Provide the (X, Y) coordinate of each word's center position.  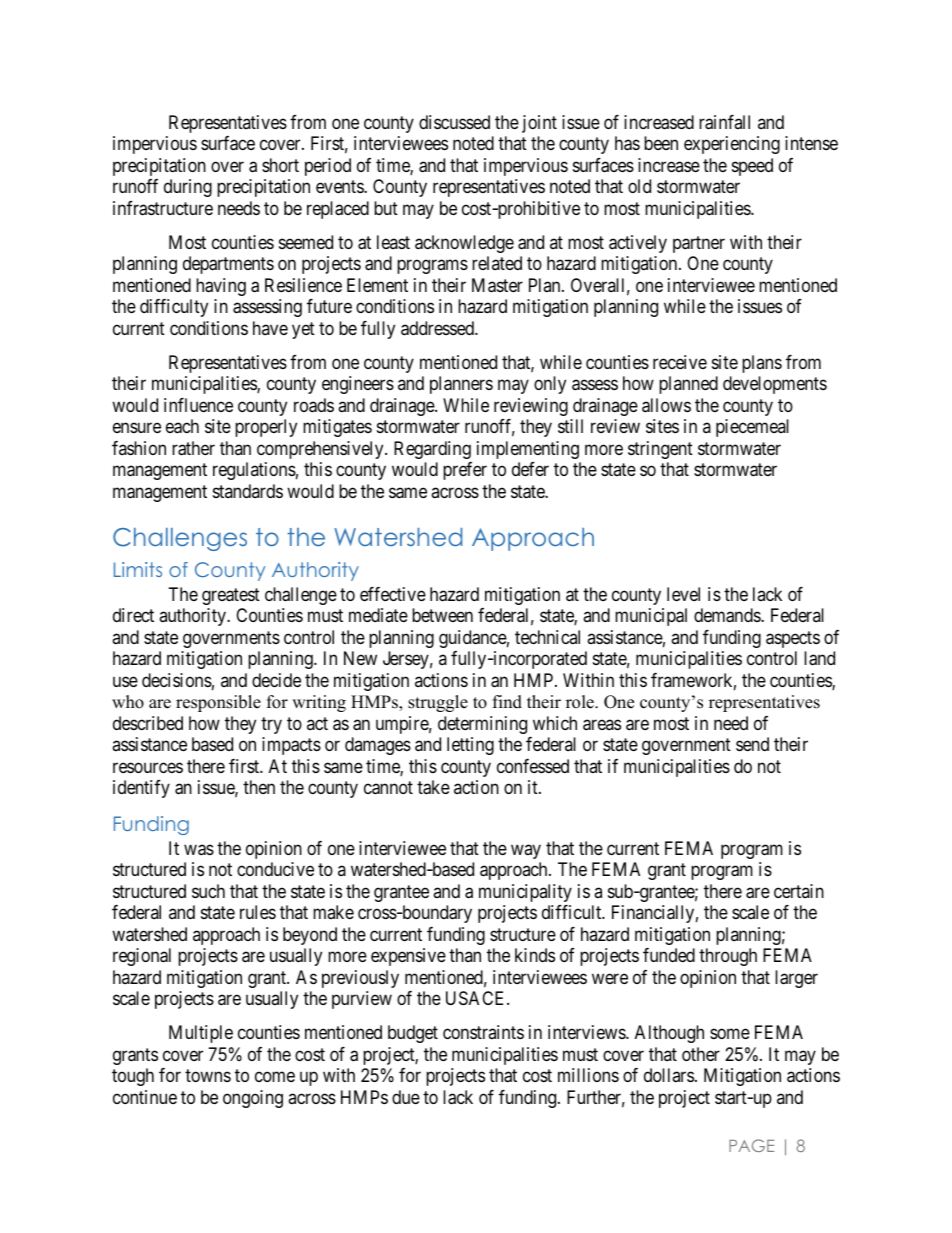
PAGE (751, 1145)
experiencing (732, 145)
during (188, 188)
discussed (454, 122)
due (406, 1097)
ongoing (253, 1099)
